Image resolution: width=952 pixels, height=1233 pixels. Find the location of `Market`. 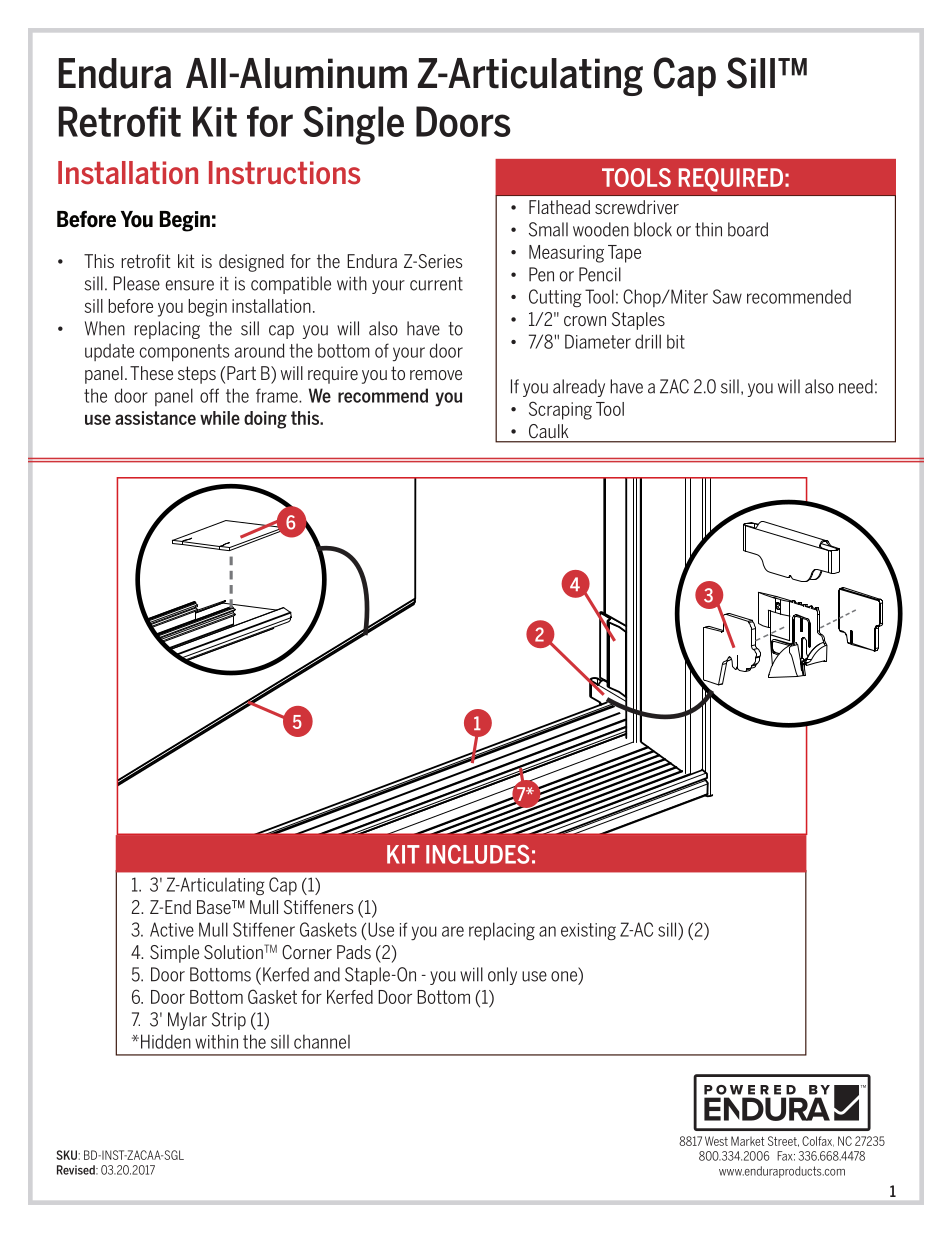

Market is located at coordinates (747, 1141).
